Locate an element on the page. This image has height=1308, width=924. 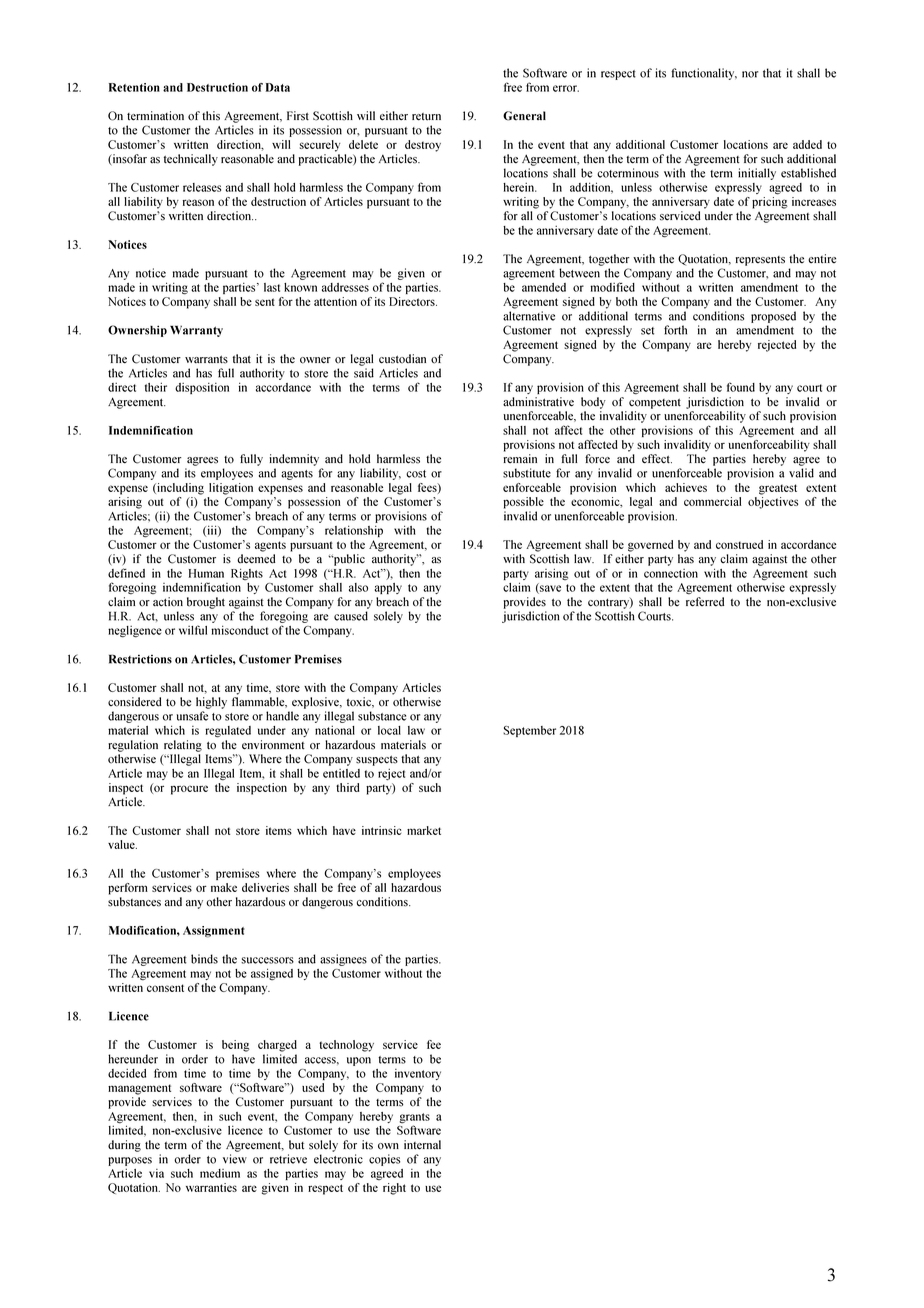
make is located at coordinates (224, 887).
